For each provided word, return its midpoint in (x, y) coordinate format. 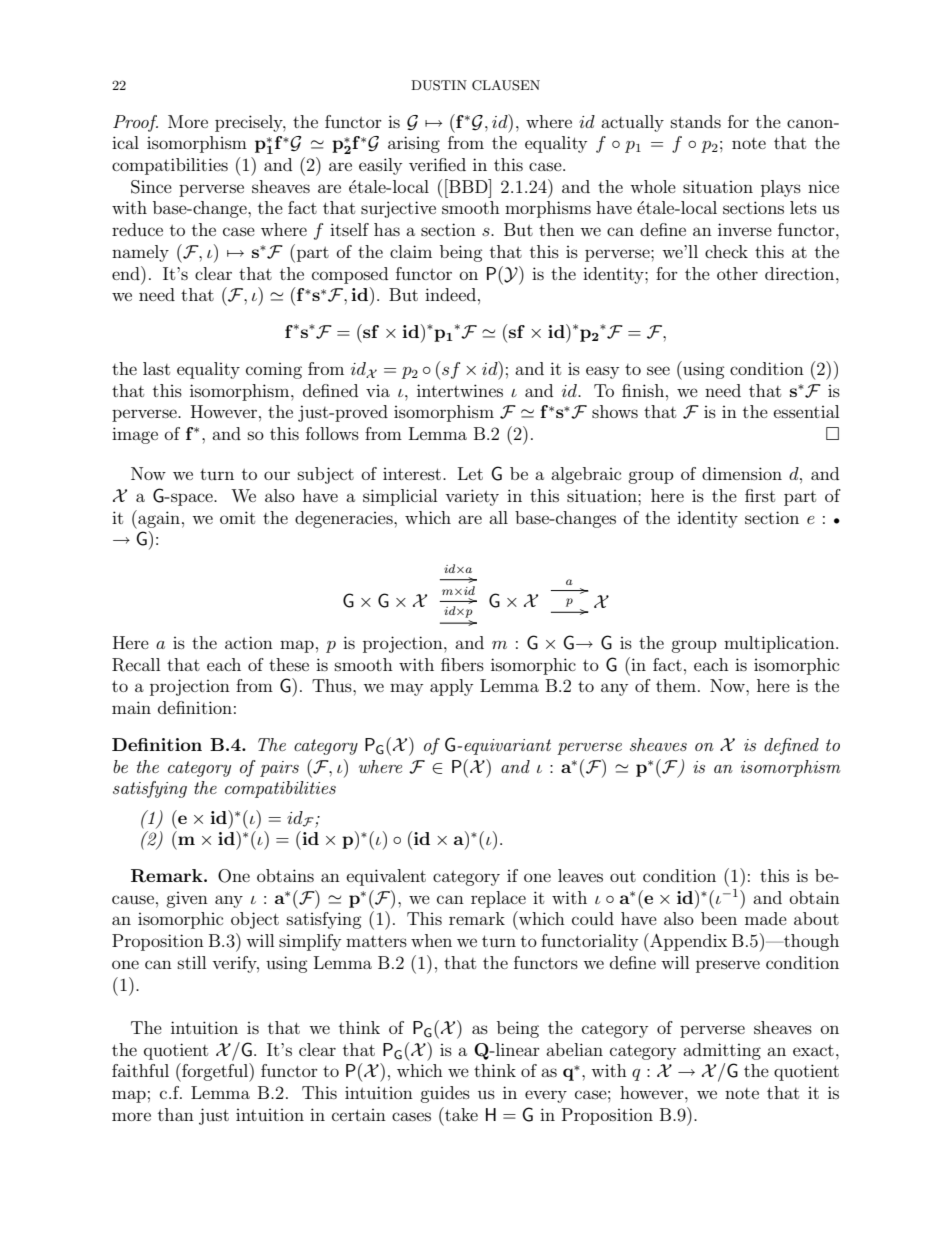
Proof (135, 123)
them (676, 685)
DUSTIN (439, 85)
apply (451, 687)
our (277, 475)
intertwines (460, 390)
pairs (279, 769)
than (176, 1114)
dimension (742, 473)
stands (696, 121)
